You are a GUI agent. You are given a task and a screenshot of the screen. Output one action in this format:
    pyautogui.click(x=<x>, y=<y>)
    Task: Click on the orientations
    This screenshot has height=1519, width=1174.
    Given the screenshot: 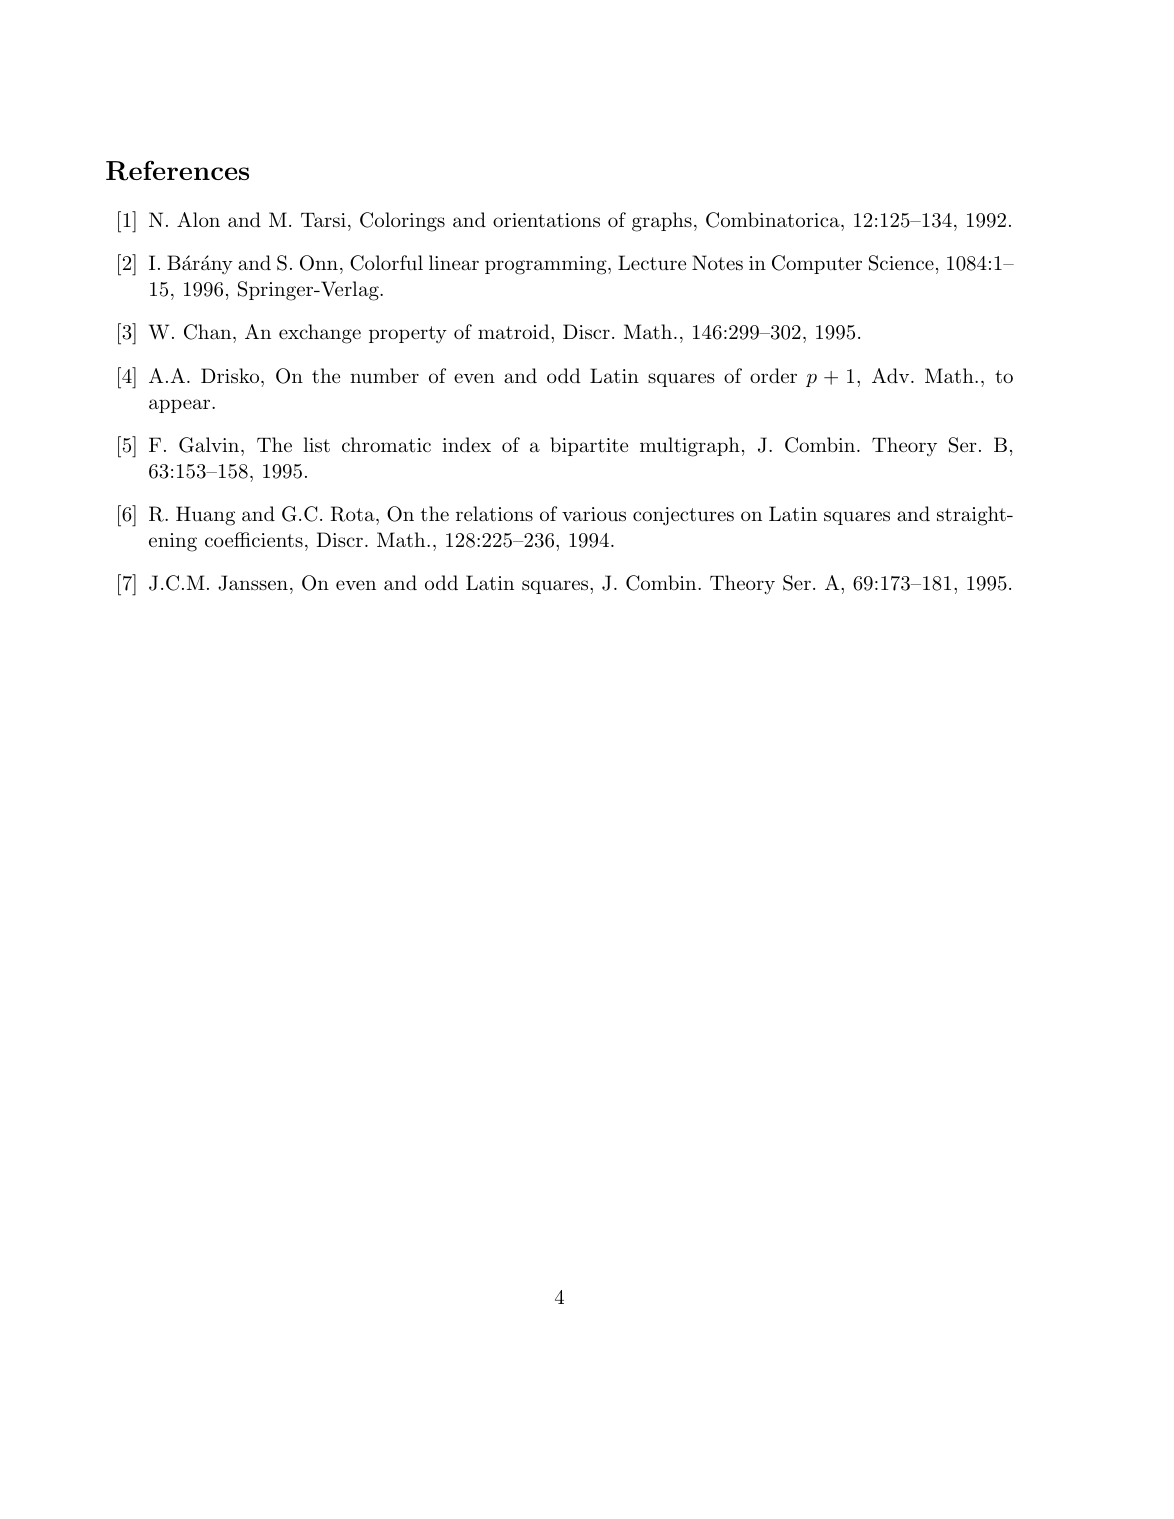 What is the action you would take?
    pyautogui.click(x=546, y=220)
